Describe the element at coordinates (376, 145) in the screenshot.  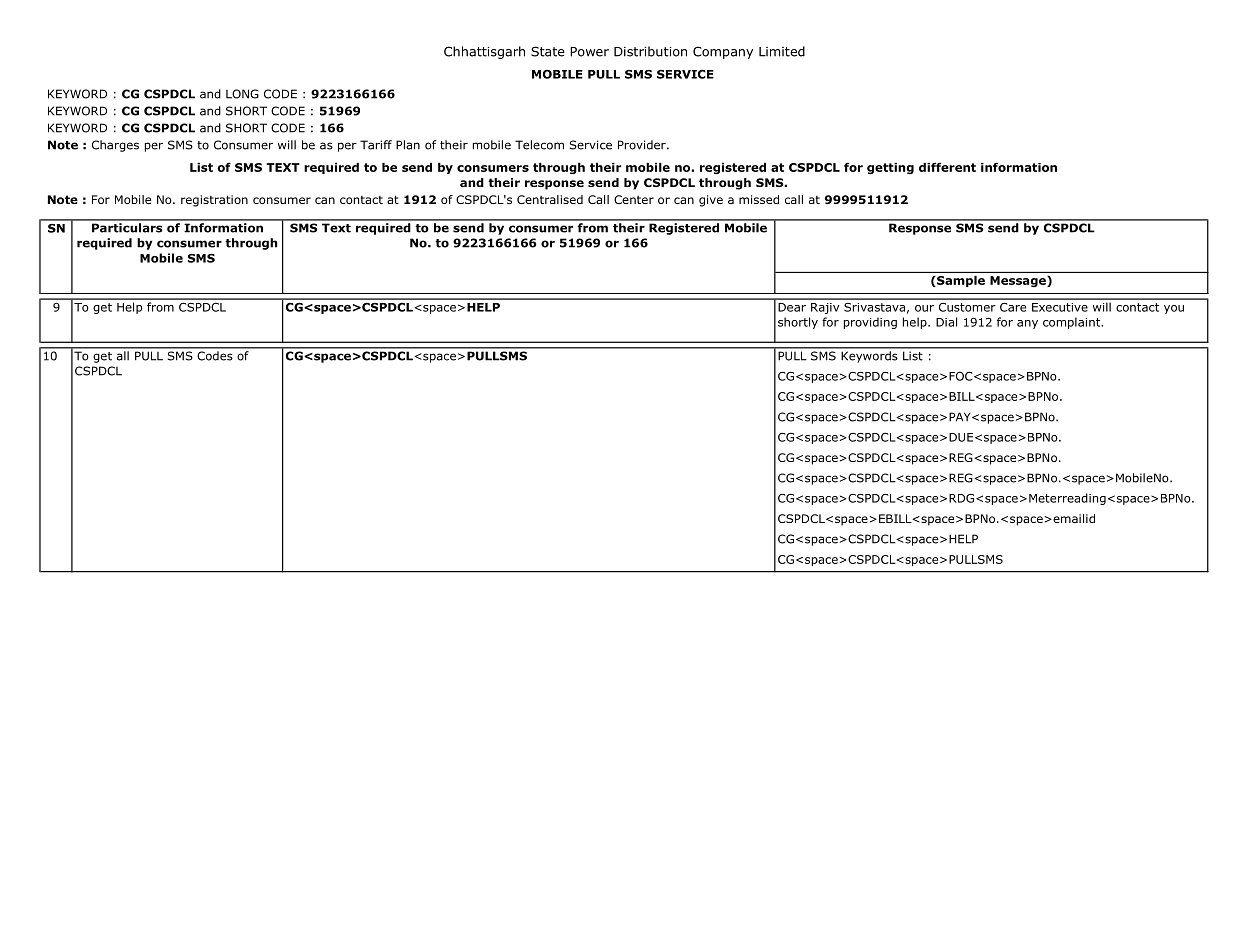
I see `Tariff` at that location.
